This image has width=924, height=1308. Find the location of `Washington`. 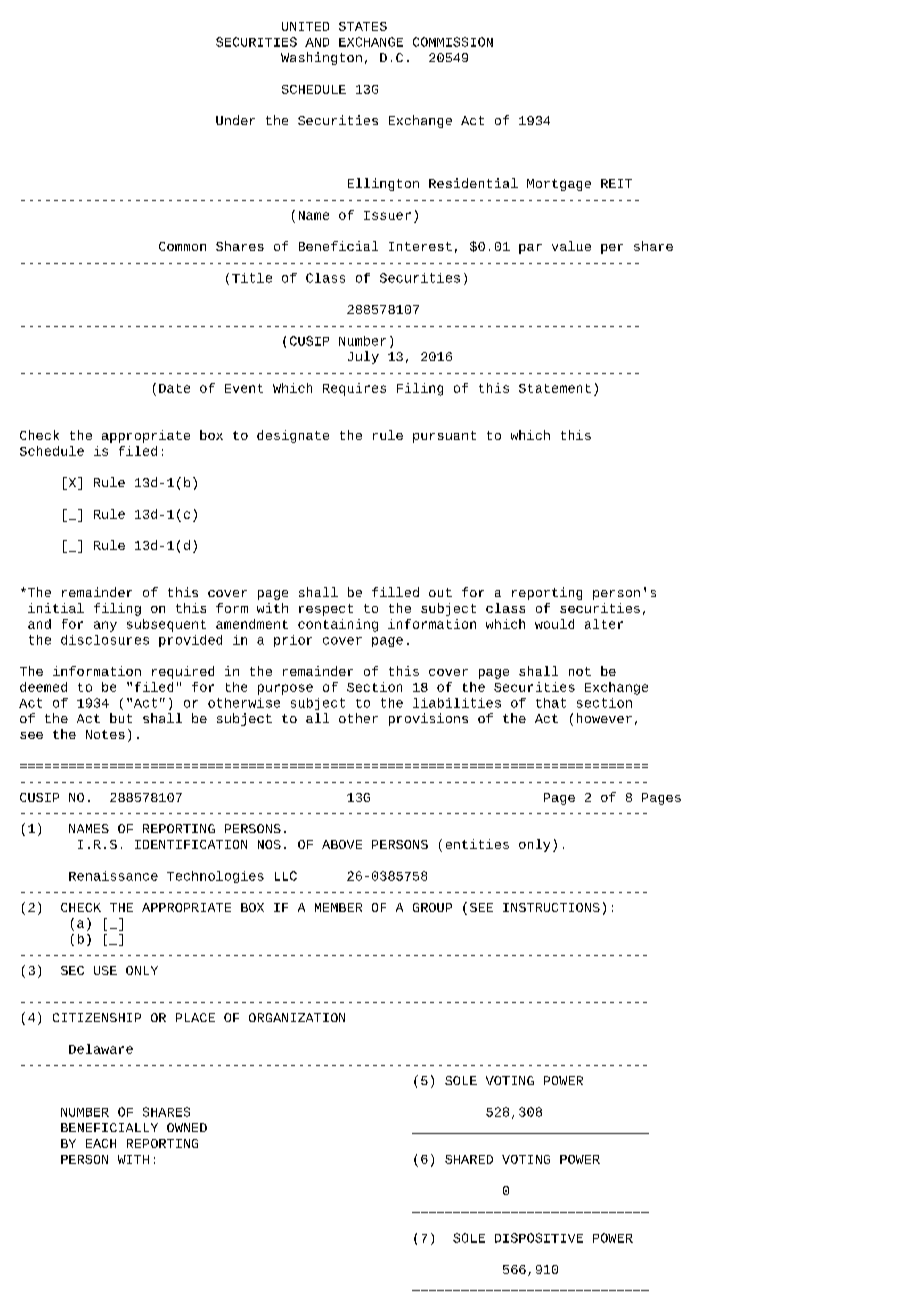

Washington is located at coordinates (321, 58).
